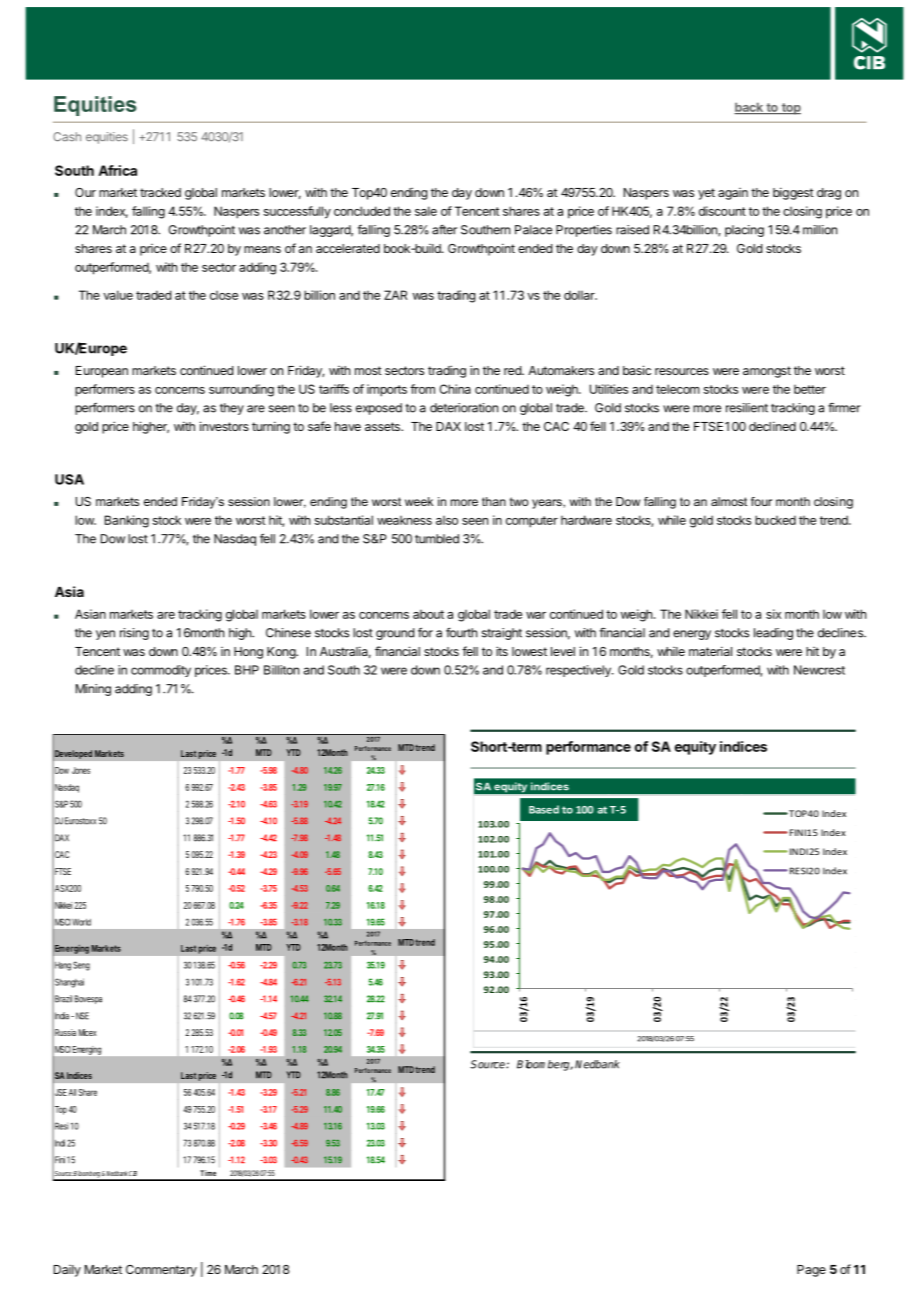 The image size is (924, 1308). What do you see at coordinates (544, 809) in the document?
I see `Based` at bounding box center [544, 809].
